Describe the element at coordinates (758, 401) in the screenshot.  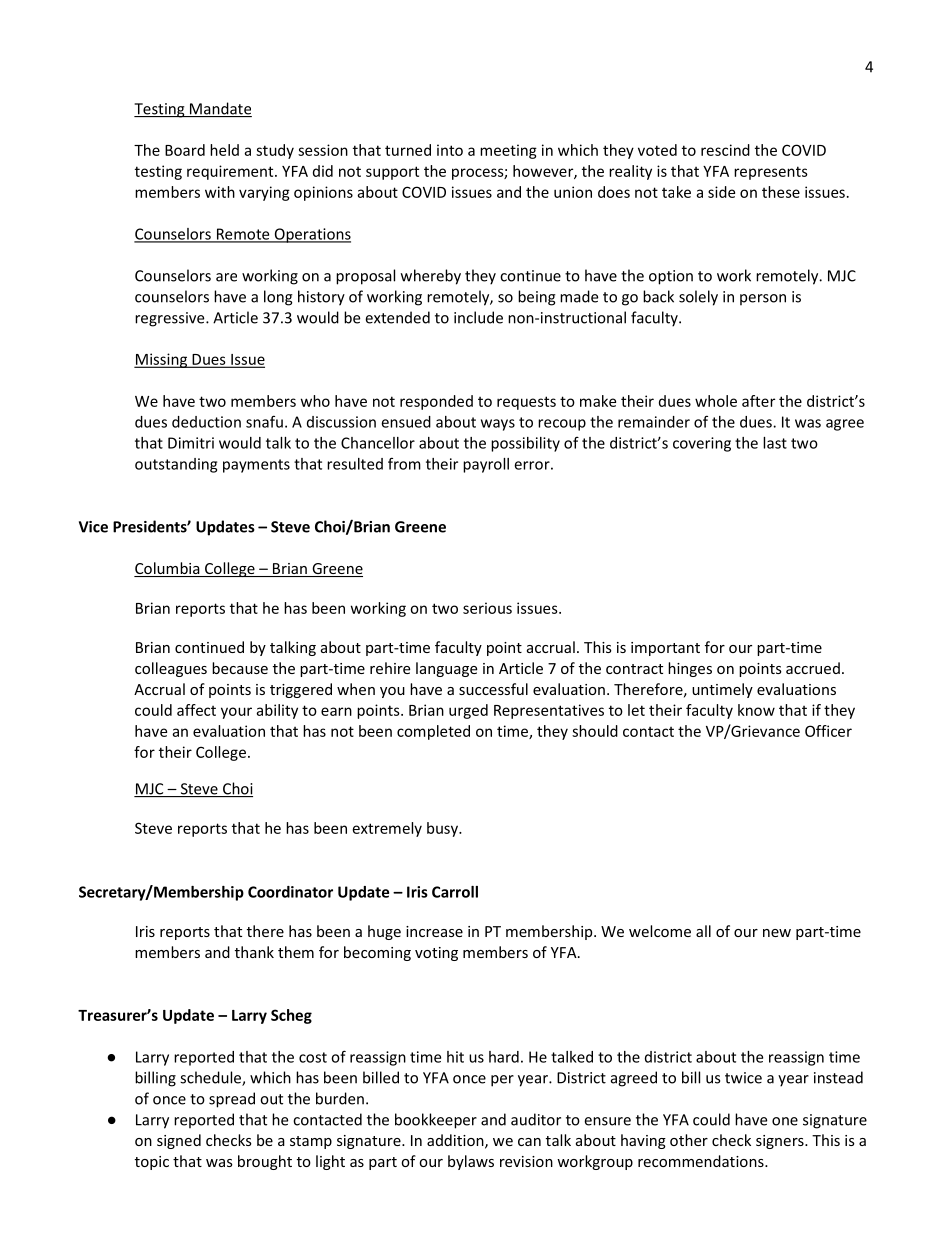
I see `after` at that location.
